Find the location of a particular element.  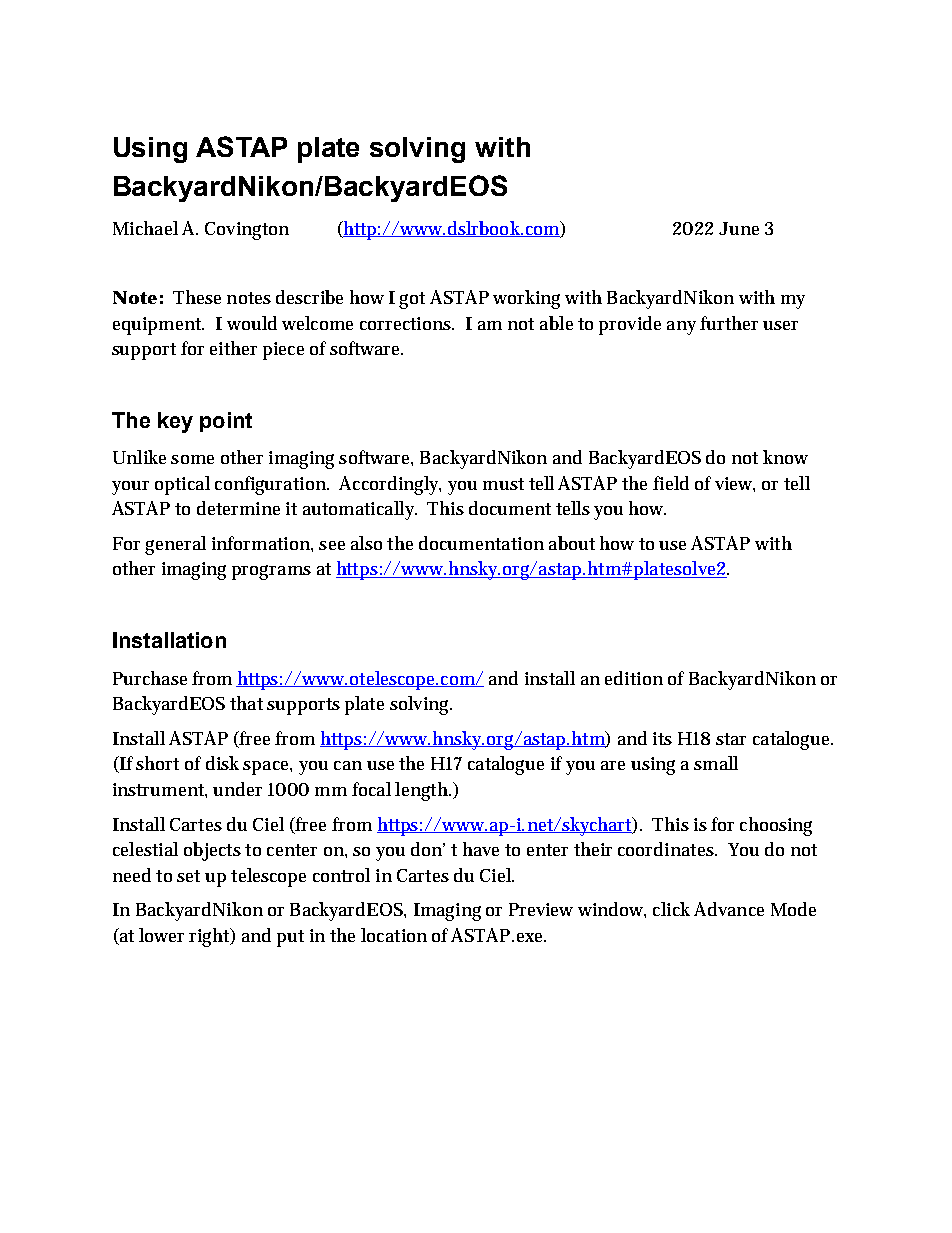

location is located at coordinates (394, 935).
